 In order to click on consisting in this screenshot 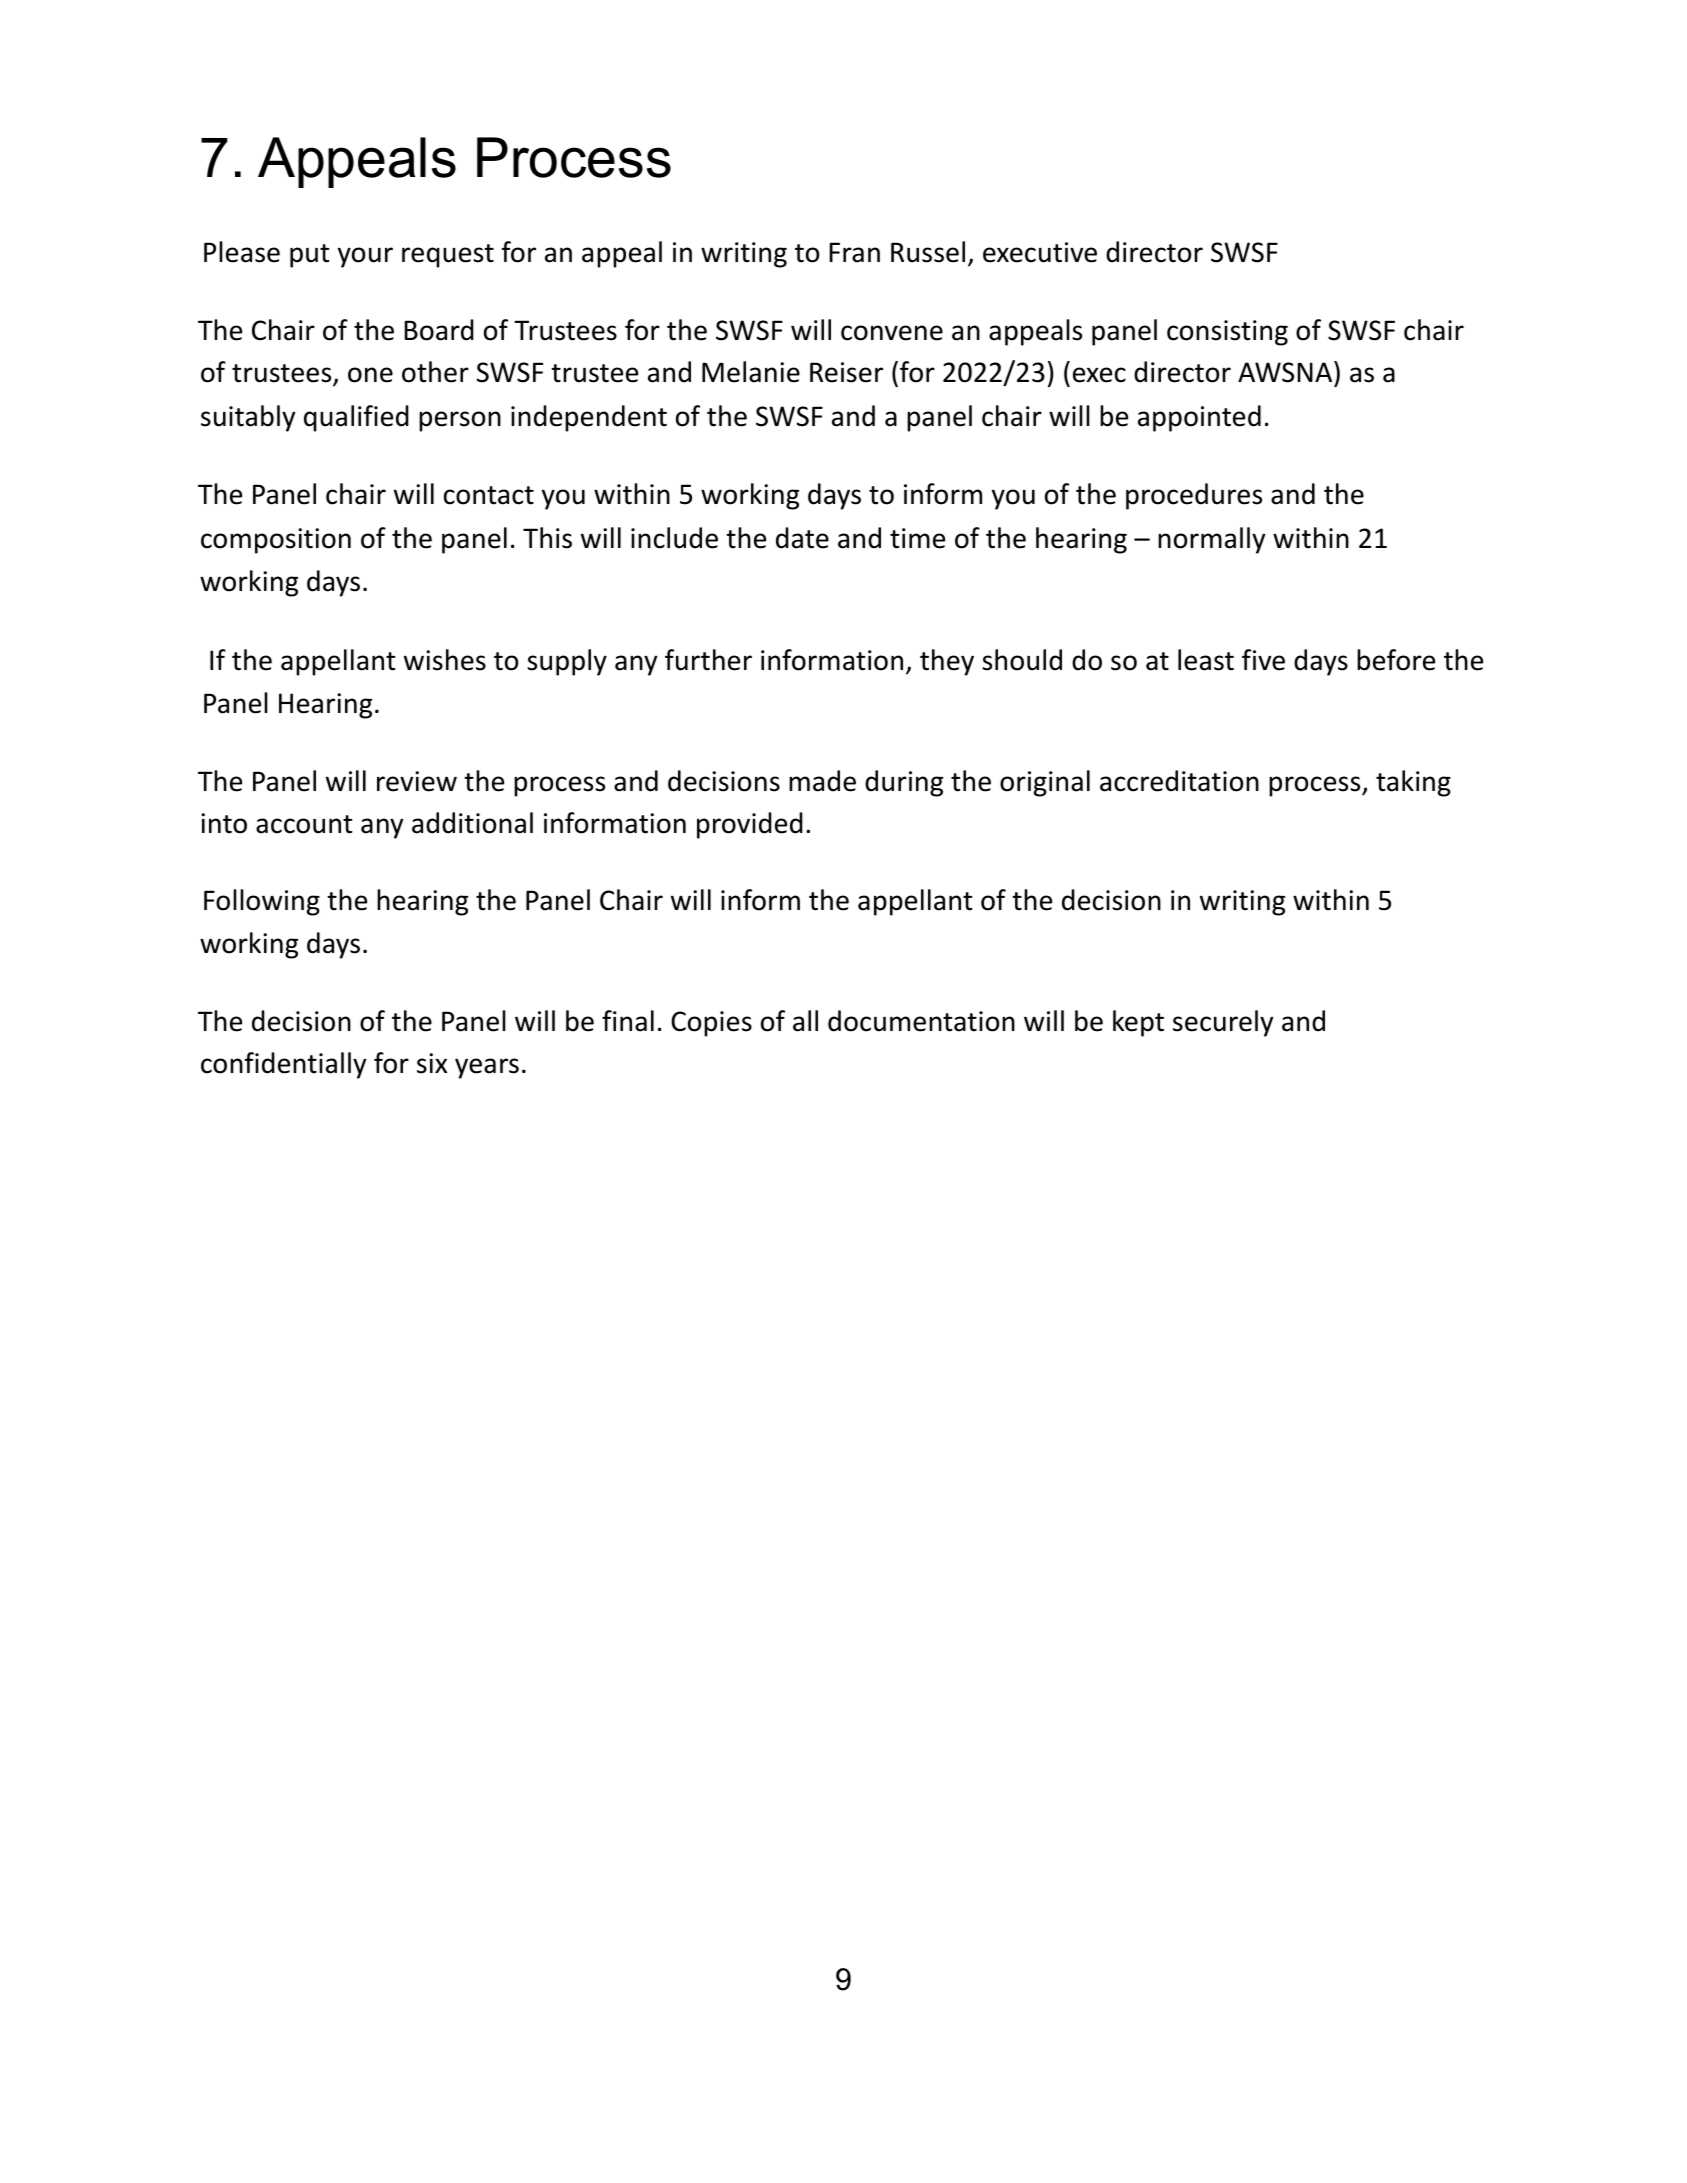, I will do `click(1227, 333)`.
